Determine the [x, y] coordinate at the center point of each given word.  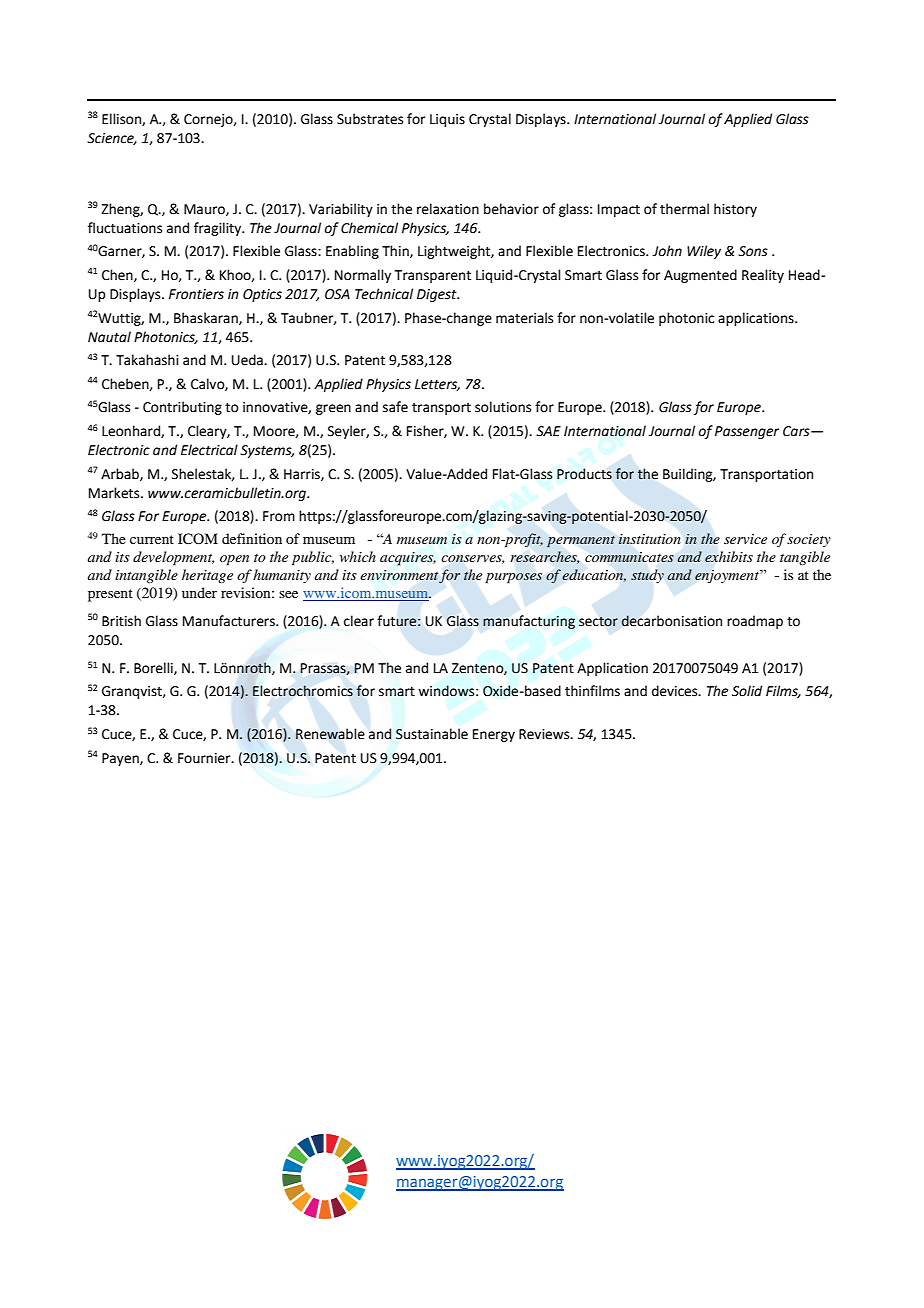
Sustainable [432, 734]
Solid [747, 691]
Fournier [205, 758]
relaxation [448, 209]
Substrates [370, 119]
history [735, 210]
